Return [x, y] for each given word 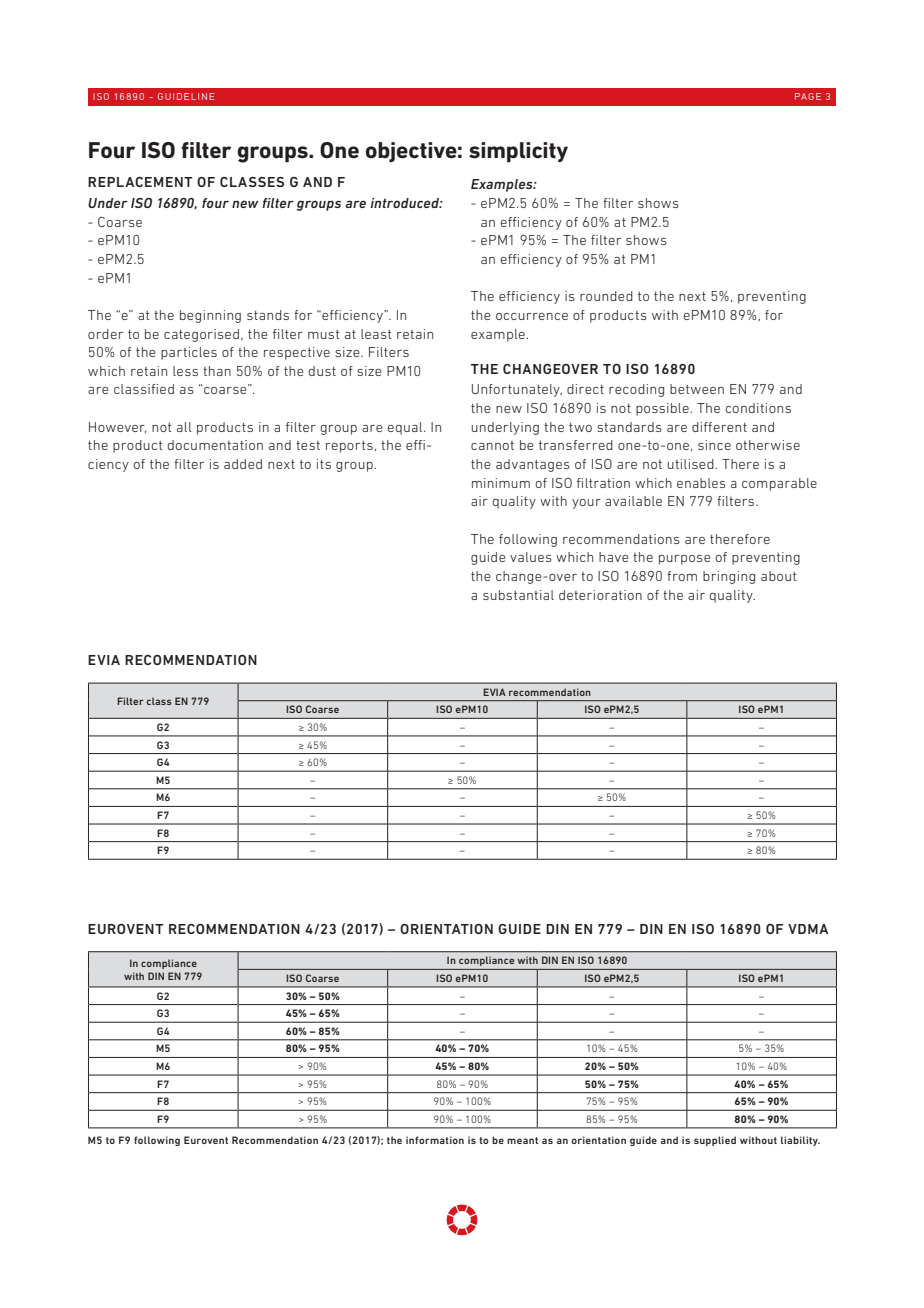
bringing [729, 577]
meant [522, 1140]
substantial [518, 595]
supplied [715, 1141]
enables [701, 483]
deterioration [600, 595]
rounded [606, 296]
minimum [501, 483]
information [435, 1140]
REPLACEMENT [140, 182]
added [243, 464]
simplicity [518, 152]
